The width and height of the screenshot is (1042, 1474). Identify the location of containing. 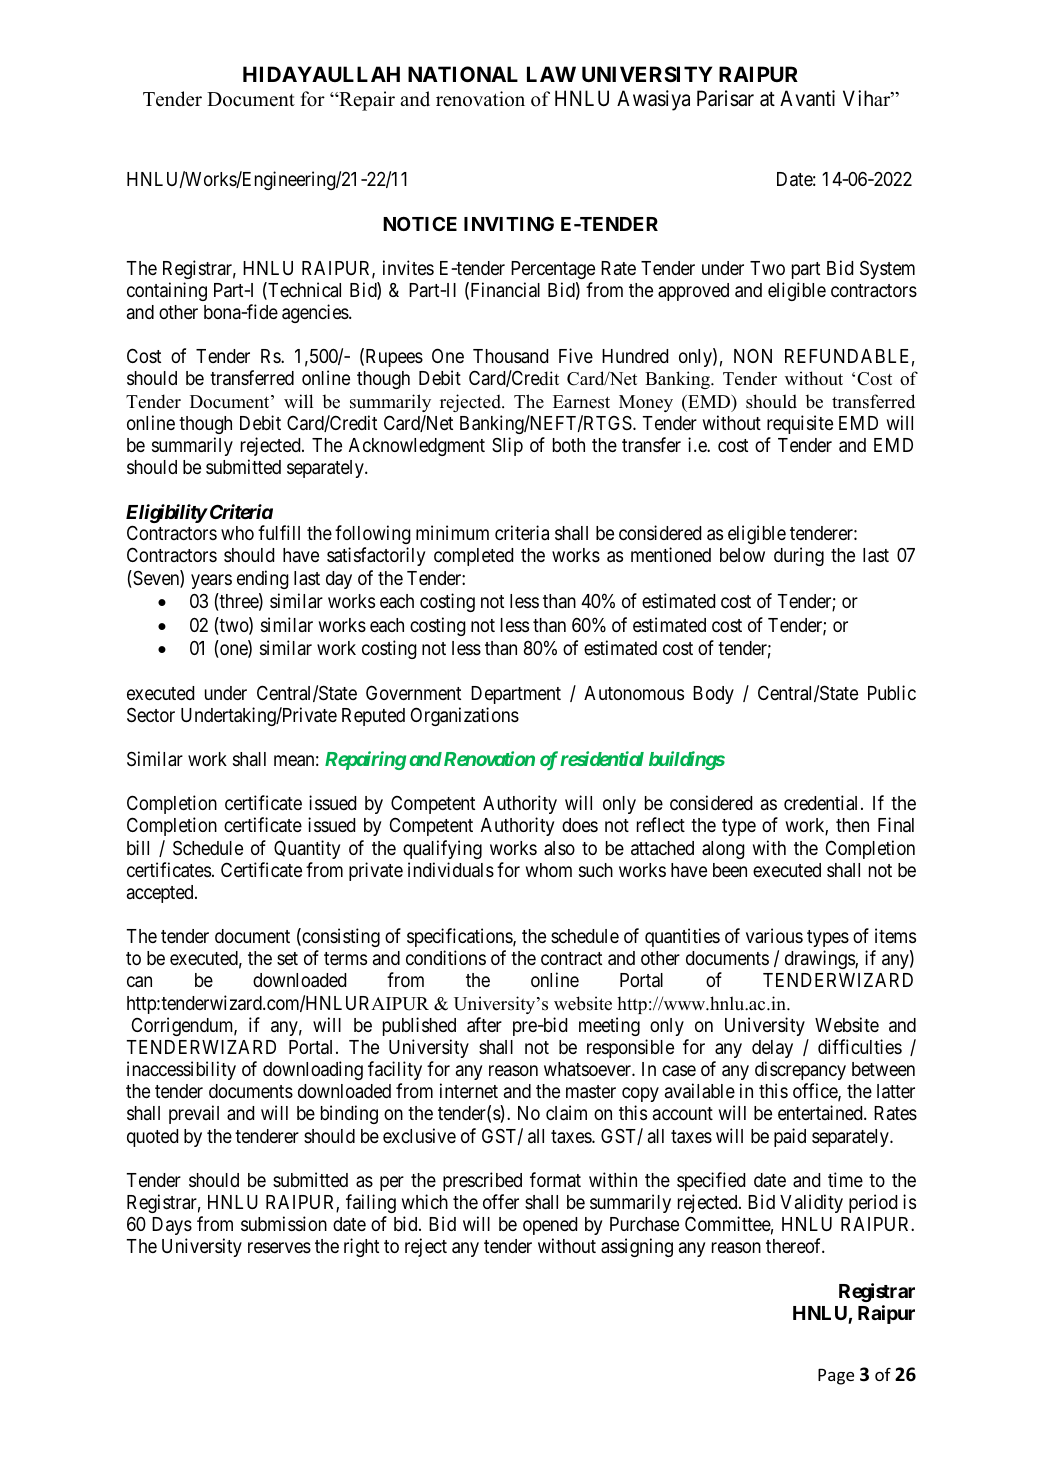
(167, 291).
